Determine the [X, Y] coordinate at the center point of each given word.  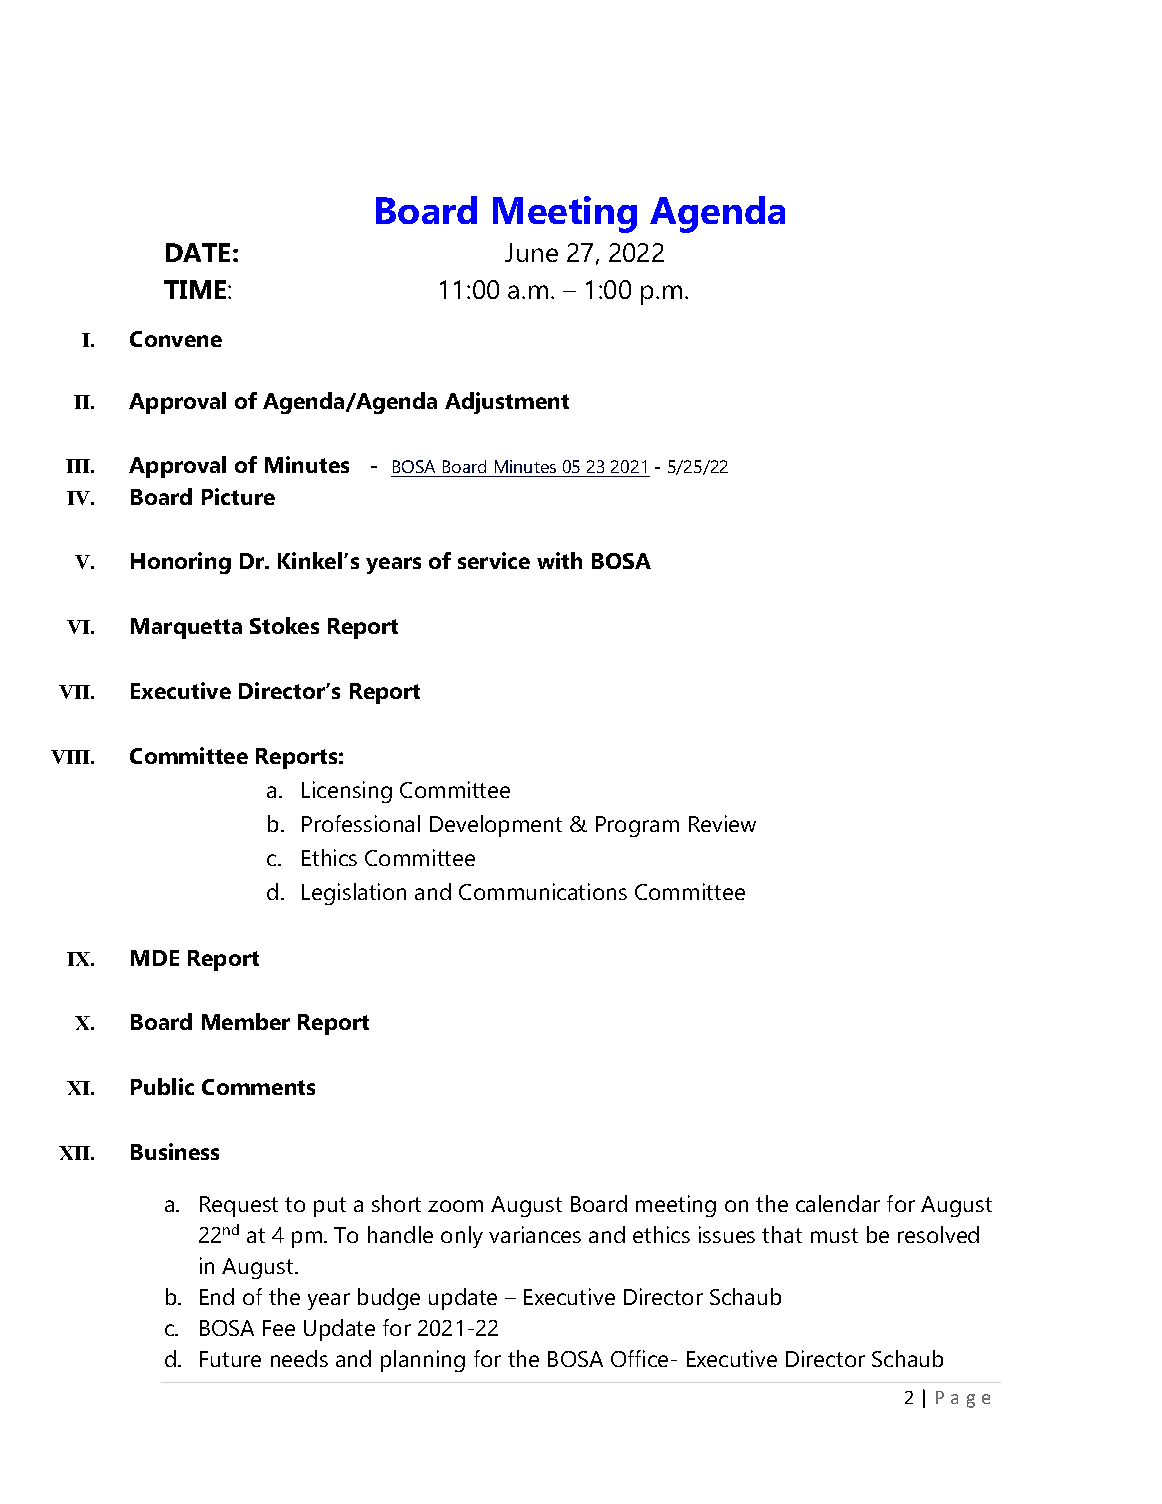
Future [230, 1359]
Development [496, 826]
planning [423, 1361]
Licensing [347, 792]
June [531, 252]
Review [722, 823]
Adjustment [507, 403]
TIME [196, 289]
